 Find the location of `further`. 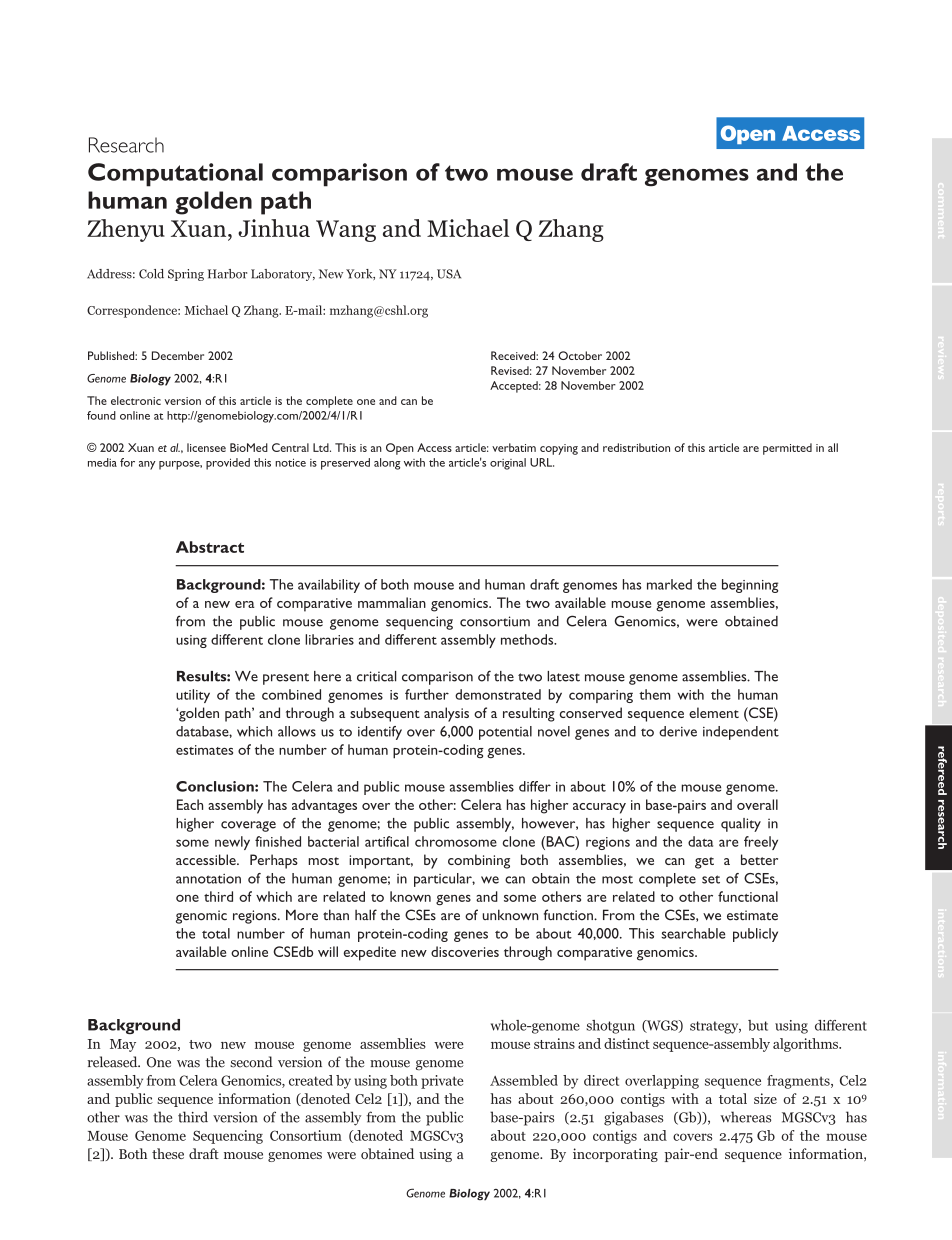

further is located at coordinates (427, 694).
